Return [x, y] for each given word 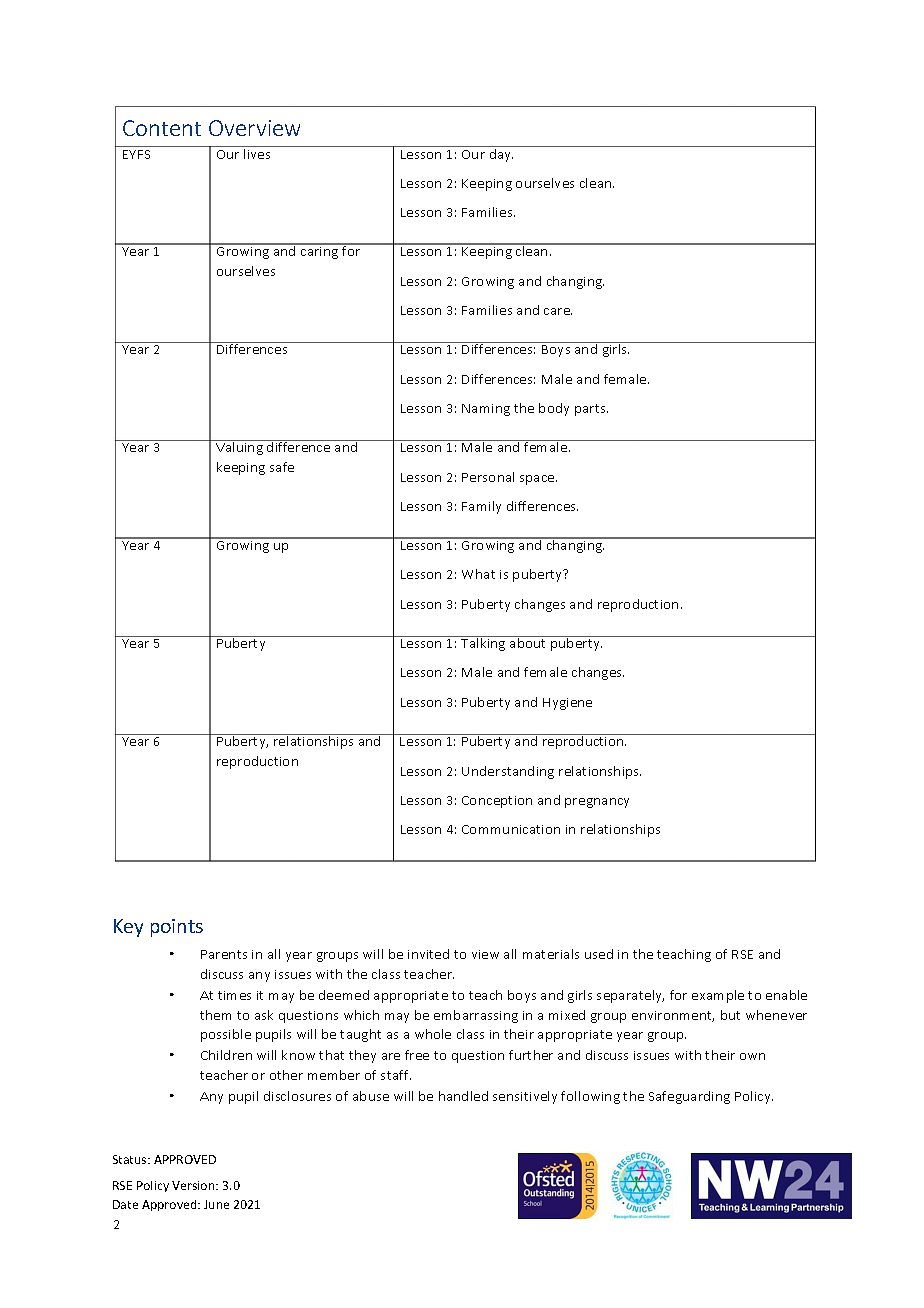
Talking [483, 643]
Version [194, 1185]
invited [428, 954]
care [558, 311]
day [500, 154]
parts [591, 410]
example [718, 996]
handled [463, 1096]
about [528, 642]
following [590, 1097]
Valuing [239, 447]
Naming [486, 410]
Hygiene [567, 704]
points [177, 928]
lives [257, 152]
